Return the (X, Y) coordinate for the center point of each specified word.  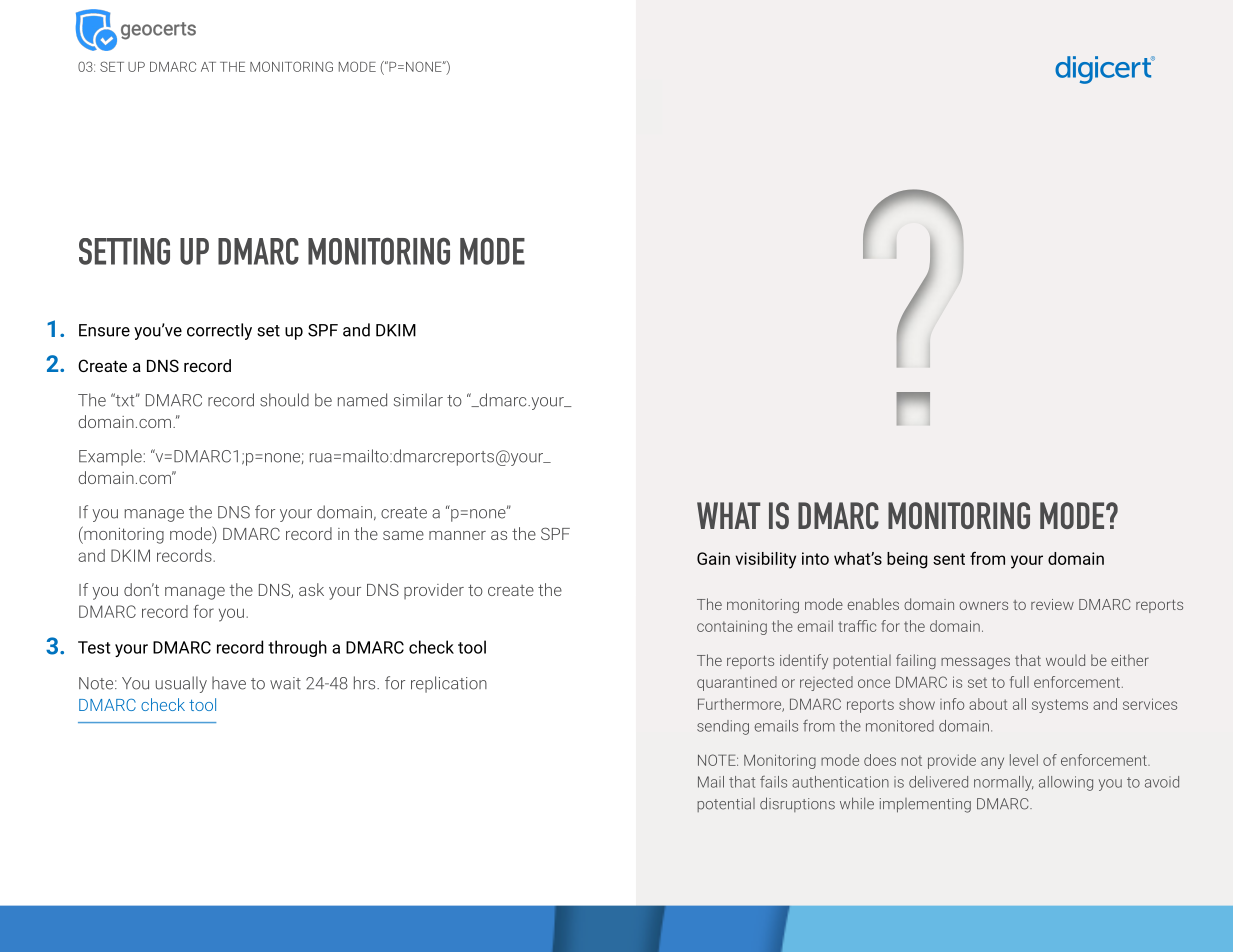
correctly (219, 331)
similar (418, 400)
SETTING (124, 251)
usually (181, 684)
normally (1003, 783)
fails (773, 782)
